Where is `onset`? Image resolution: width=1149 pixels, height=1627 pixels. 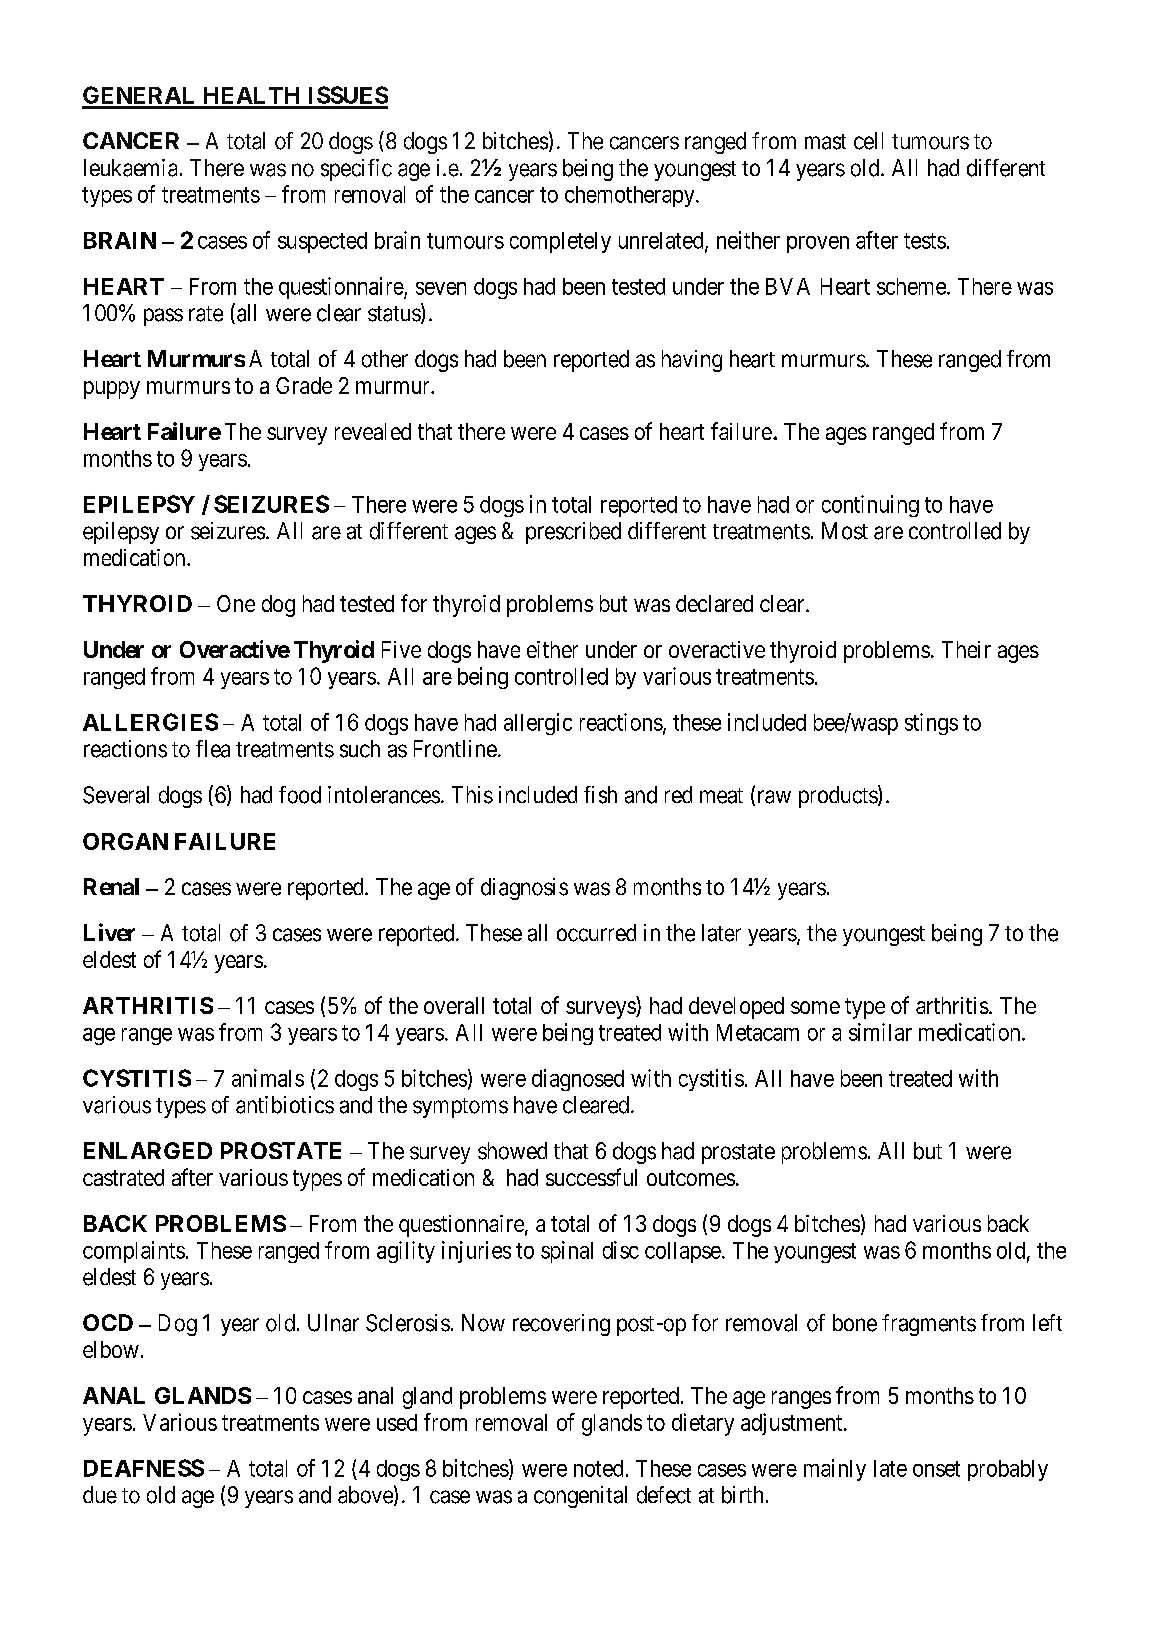
onset is located at coordinates (936, 1469).
